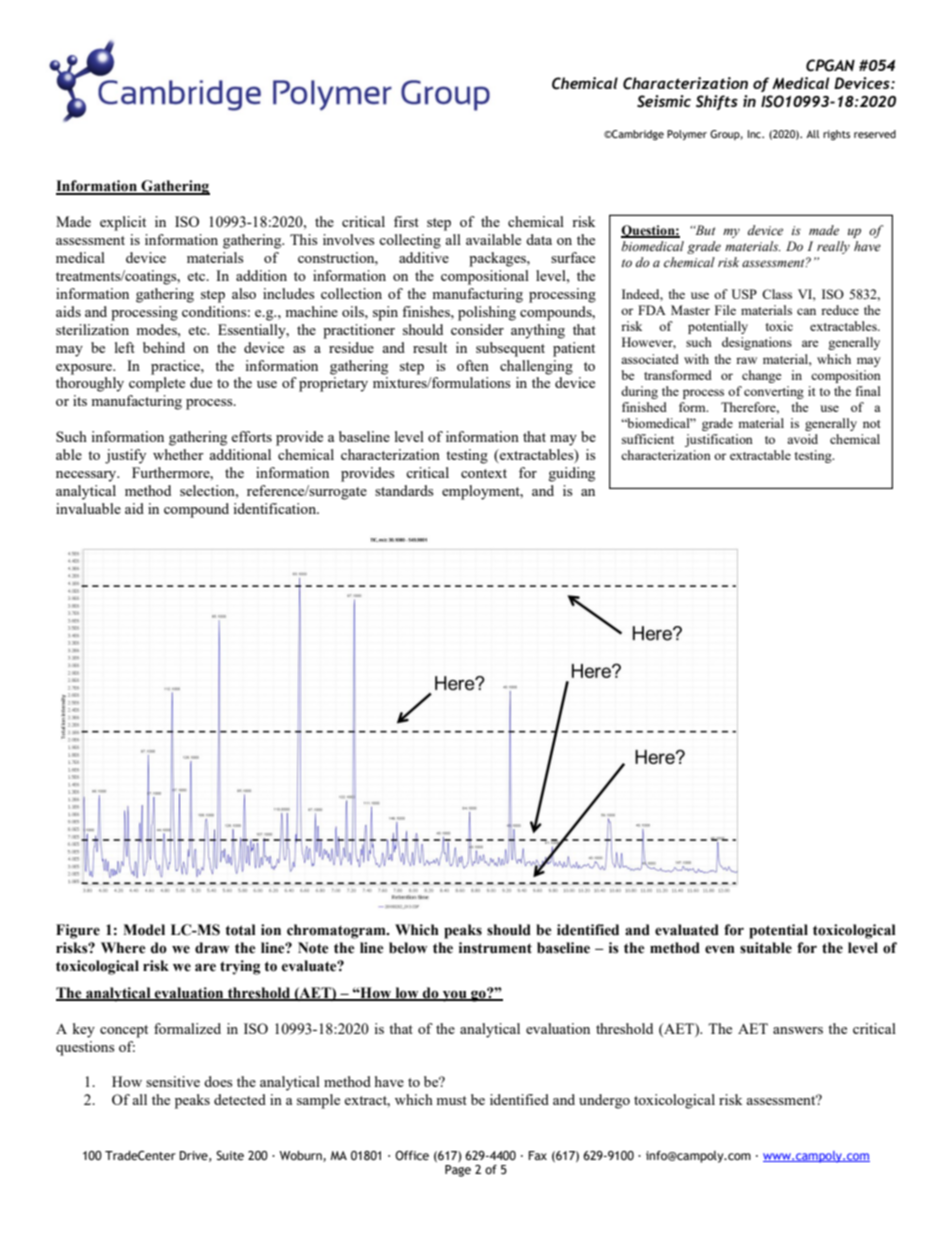 Image resolution: width=952 pixels, height=1233 pixels. I want to click on behind, so click(164, 347).
